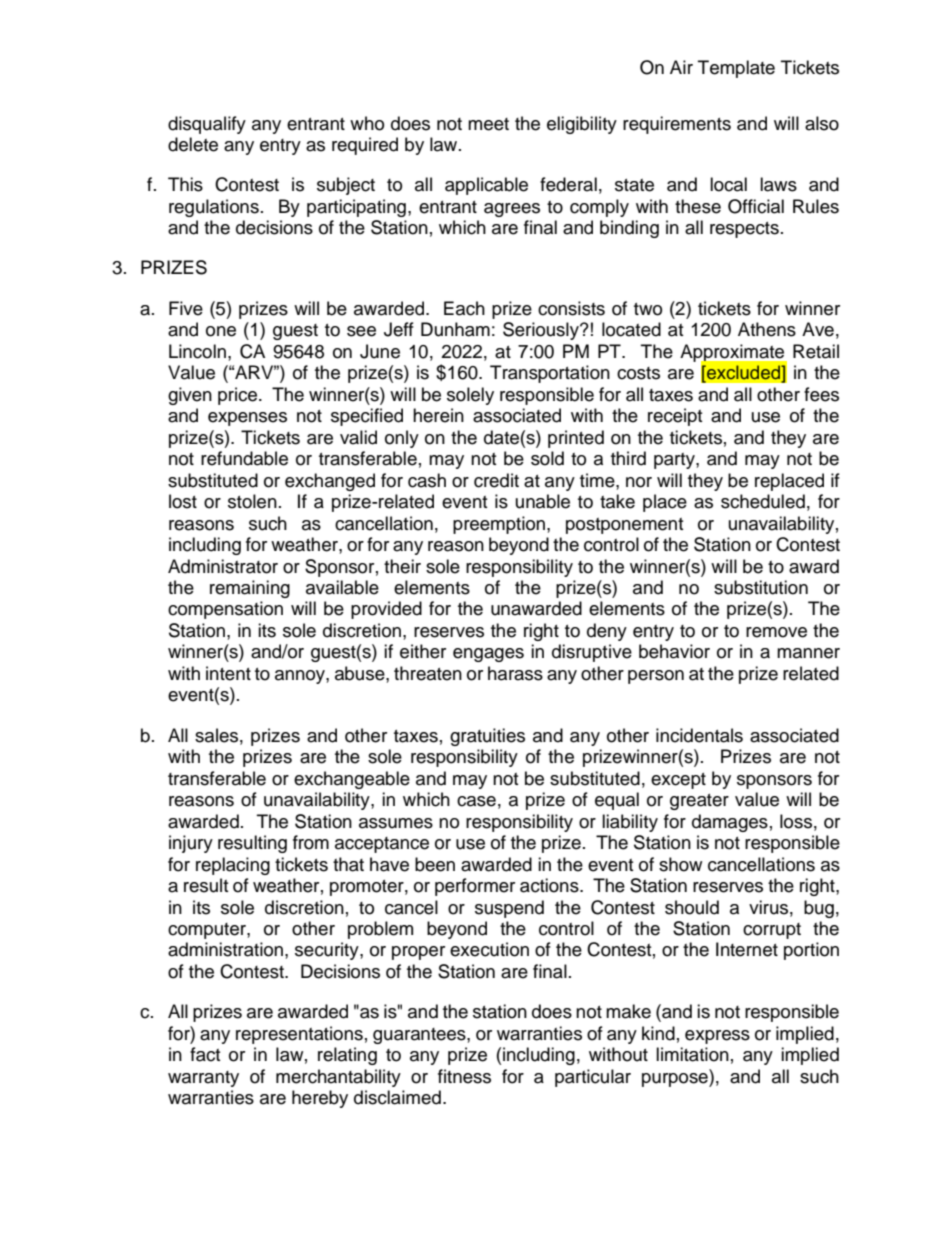  What do you see at coordinates (736, 69) in the screenshot?
I see `Template` at bounding box center [736, 69].
